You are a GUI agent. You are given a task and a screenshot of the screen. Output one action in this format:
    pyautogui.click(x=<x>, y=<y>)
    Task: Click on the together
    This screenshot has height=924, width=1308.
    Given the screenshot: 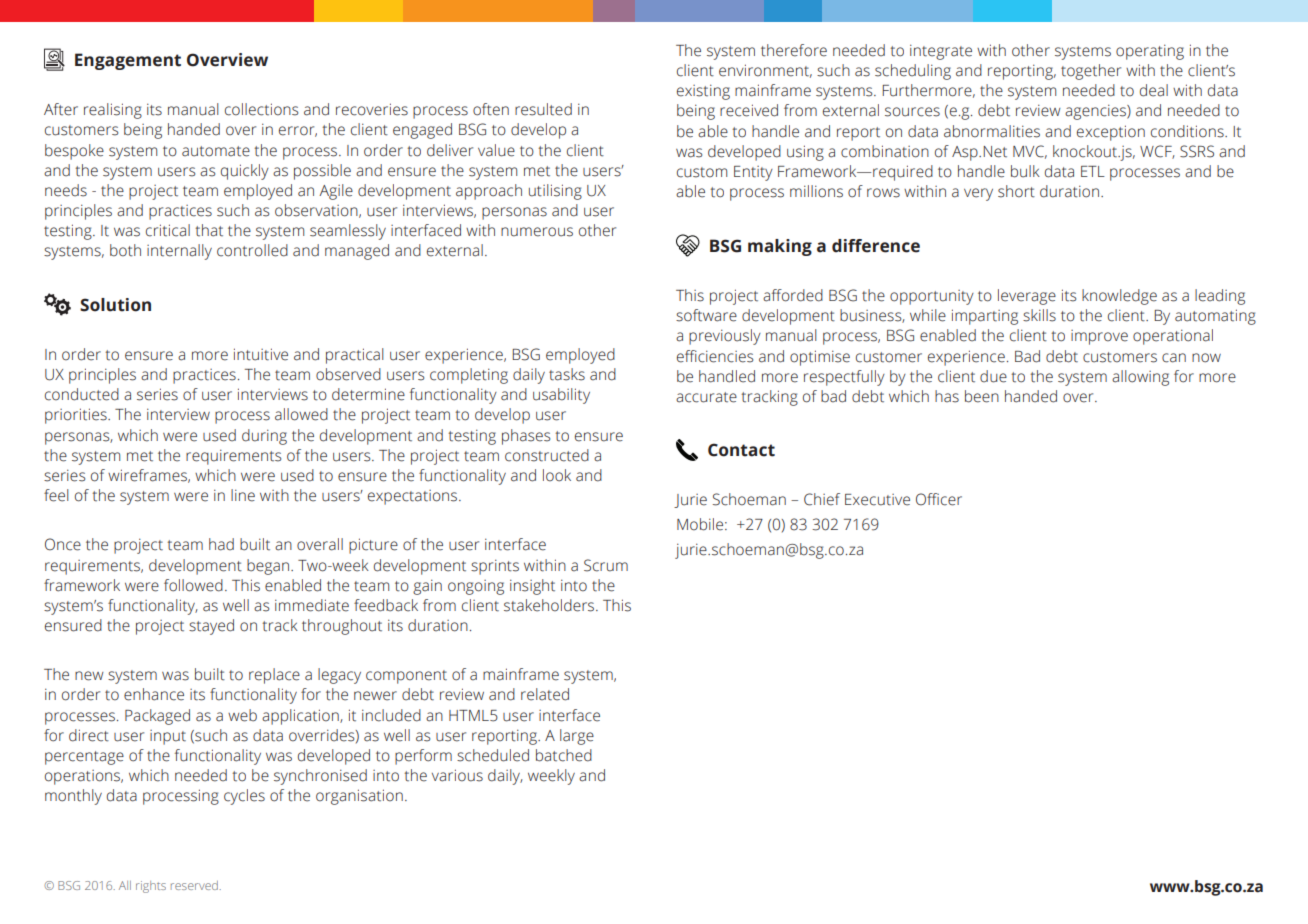 What is the action you would take?
    pyautogui.click(x=1091, y=72)
